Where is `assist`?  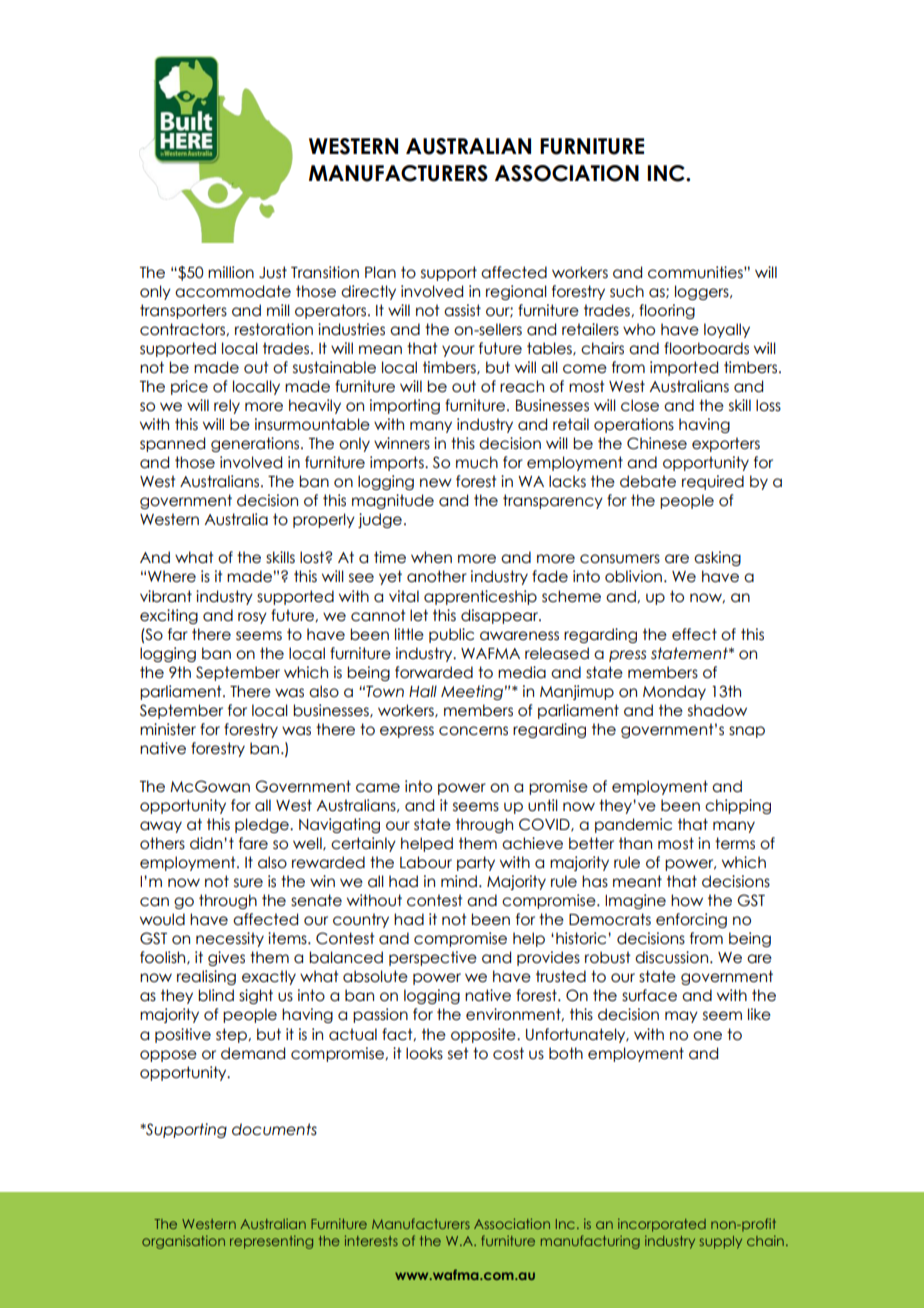
assist is located at coordinates (462, 310).
